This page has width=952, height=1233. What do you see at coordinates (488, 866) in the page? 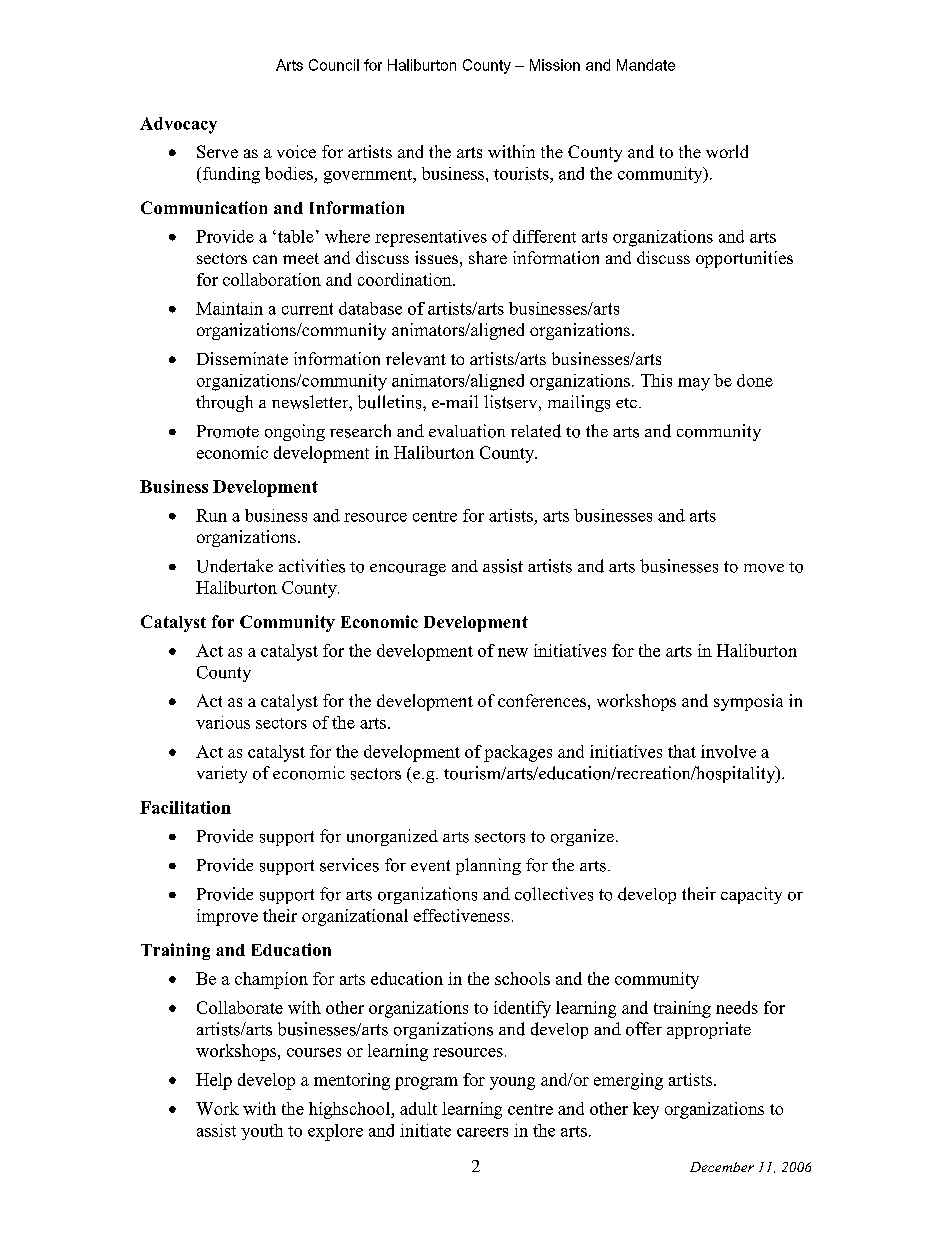
I see `planning` at bounding box center [488, 866].
